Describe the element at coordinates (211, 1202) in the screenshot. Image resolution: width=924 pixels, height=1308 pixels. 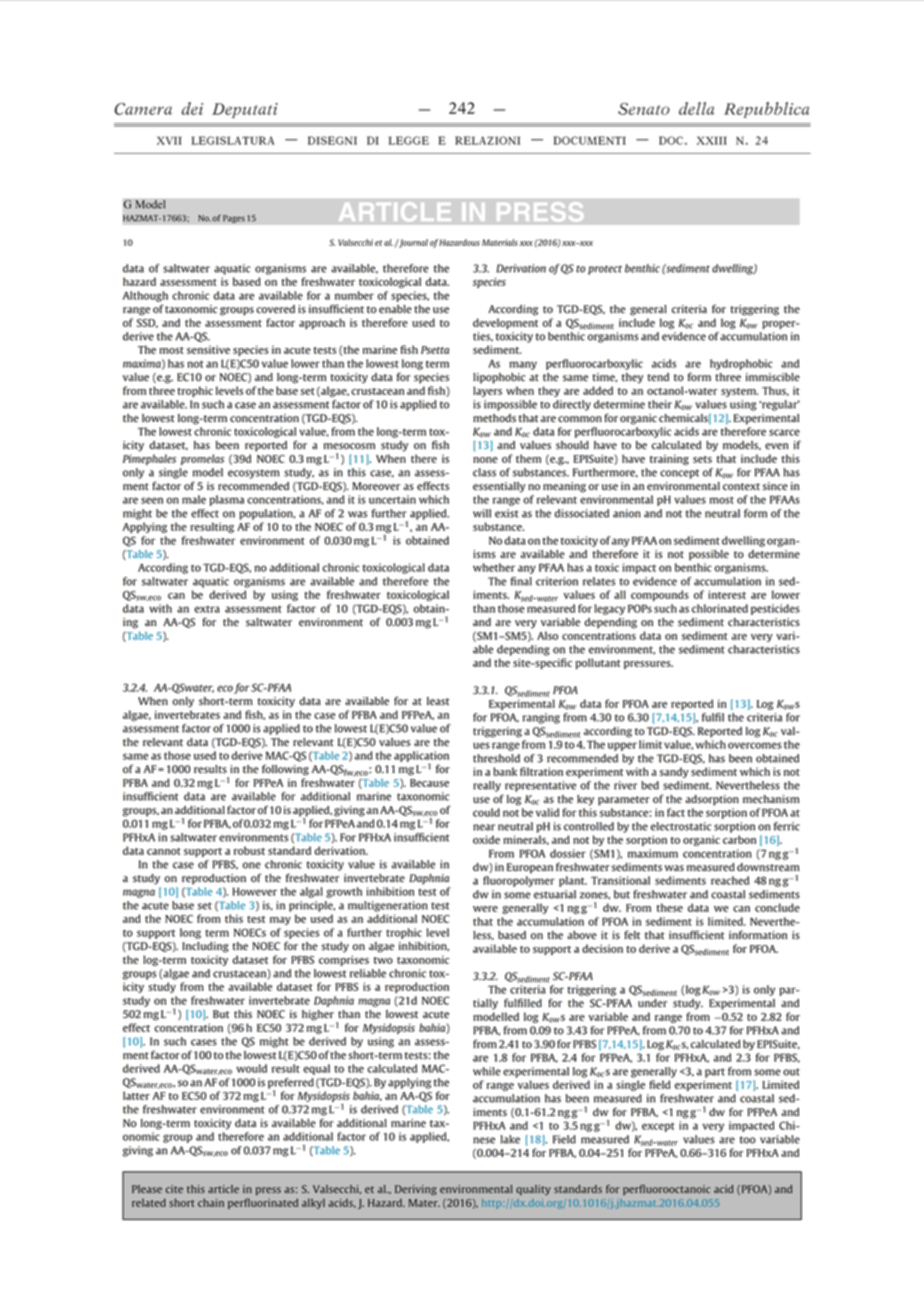
I see `chain` at that location.
